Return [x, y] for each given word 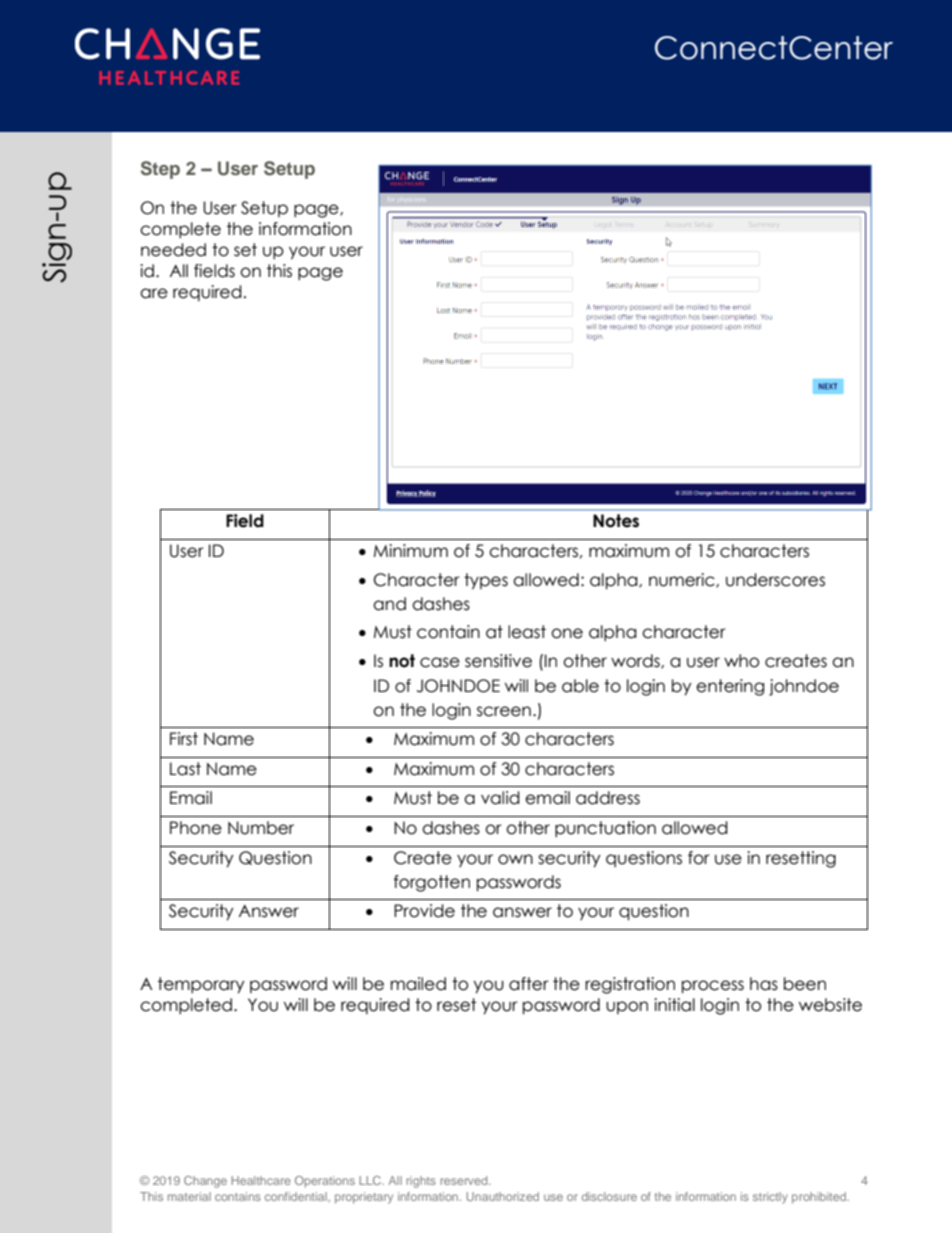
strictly [770, 1198]
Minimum [411, 551]
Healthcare [261, 1180]
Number [261, 828]
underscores [775, 580]
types [486, 581]
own [515, 859]
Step [160, 170]
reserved [465, 1180]
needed [173, 250]
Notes [616, 521]
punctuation [605, 829]
